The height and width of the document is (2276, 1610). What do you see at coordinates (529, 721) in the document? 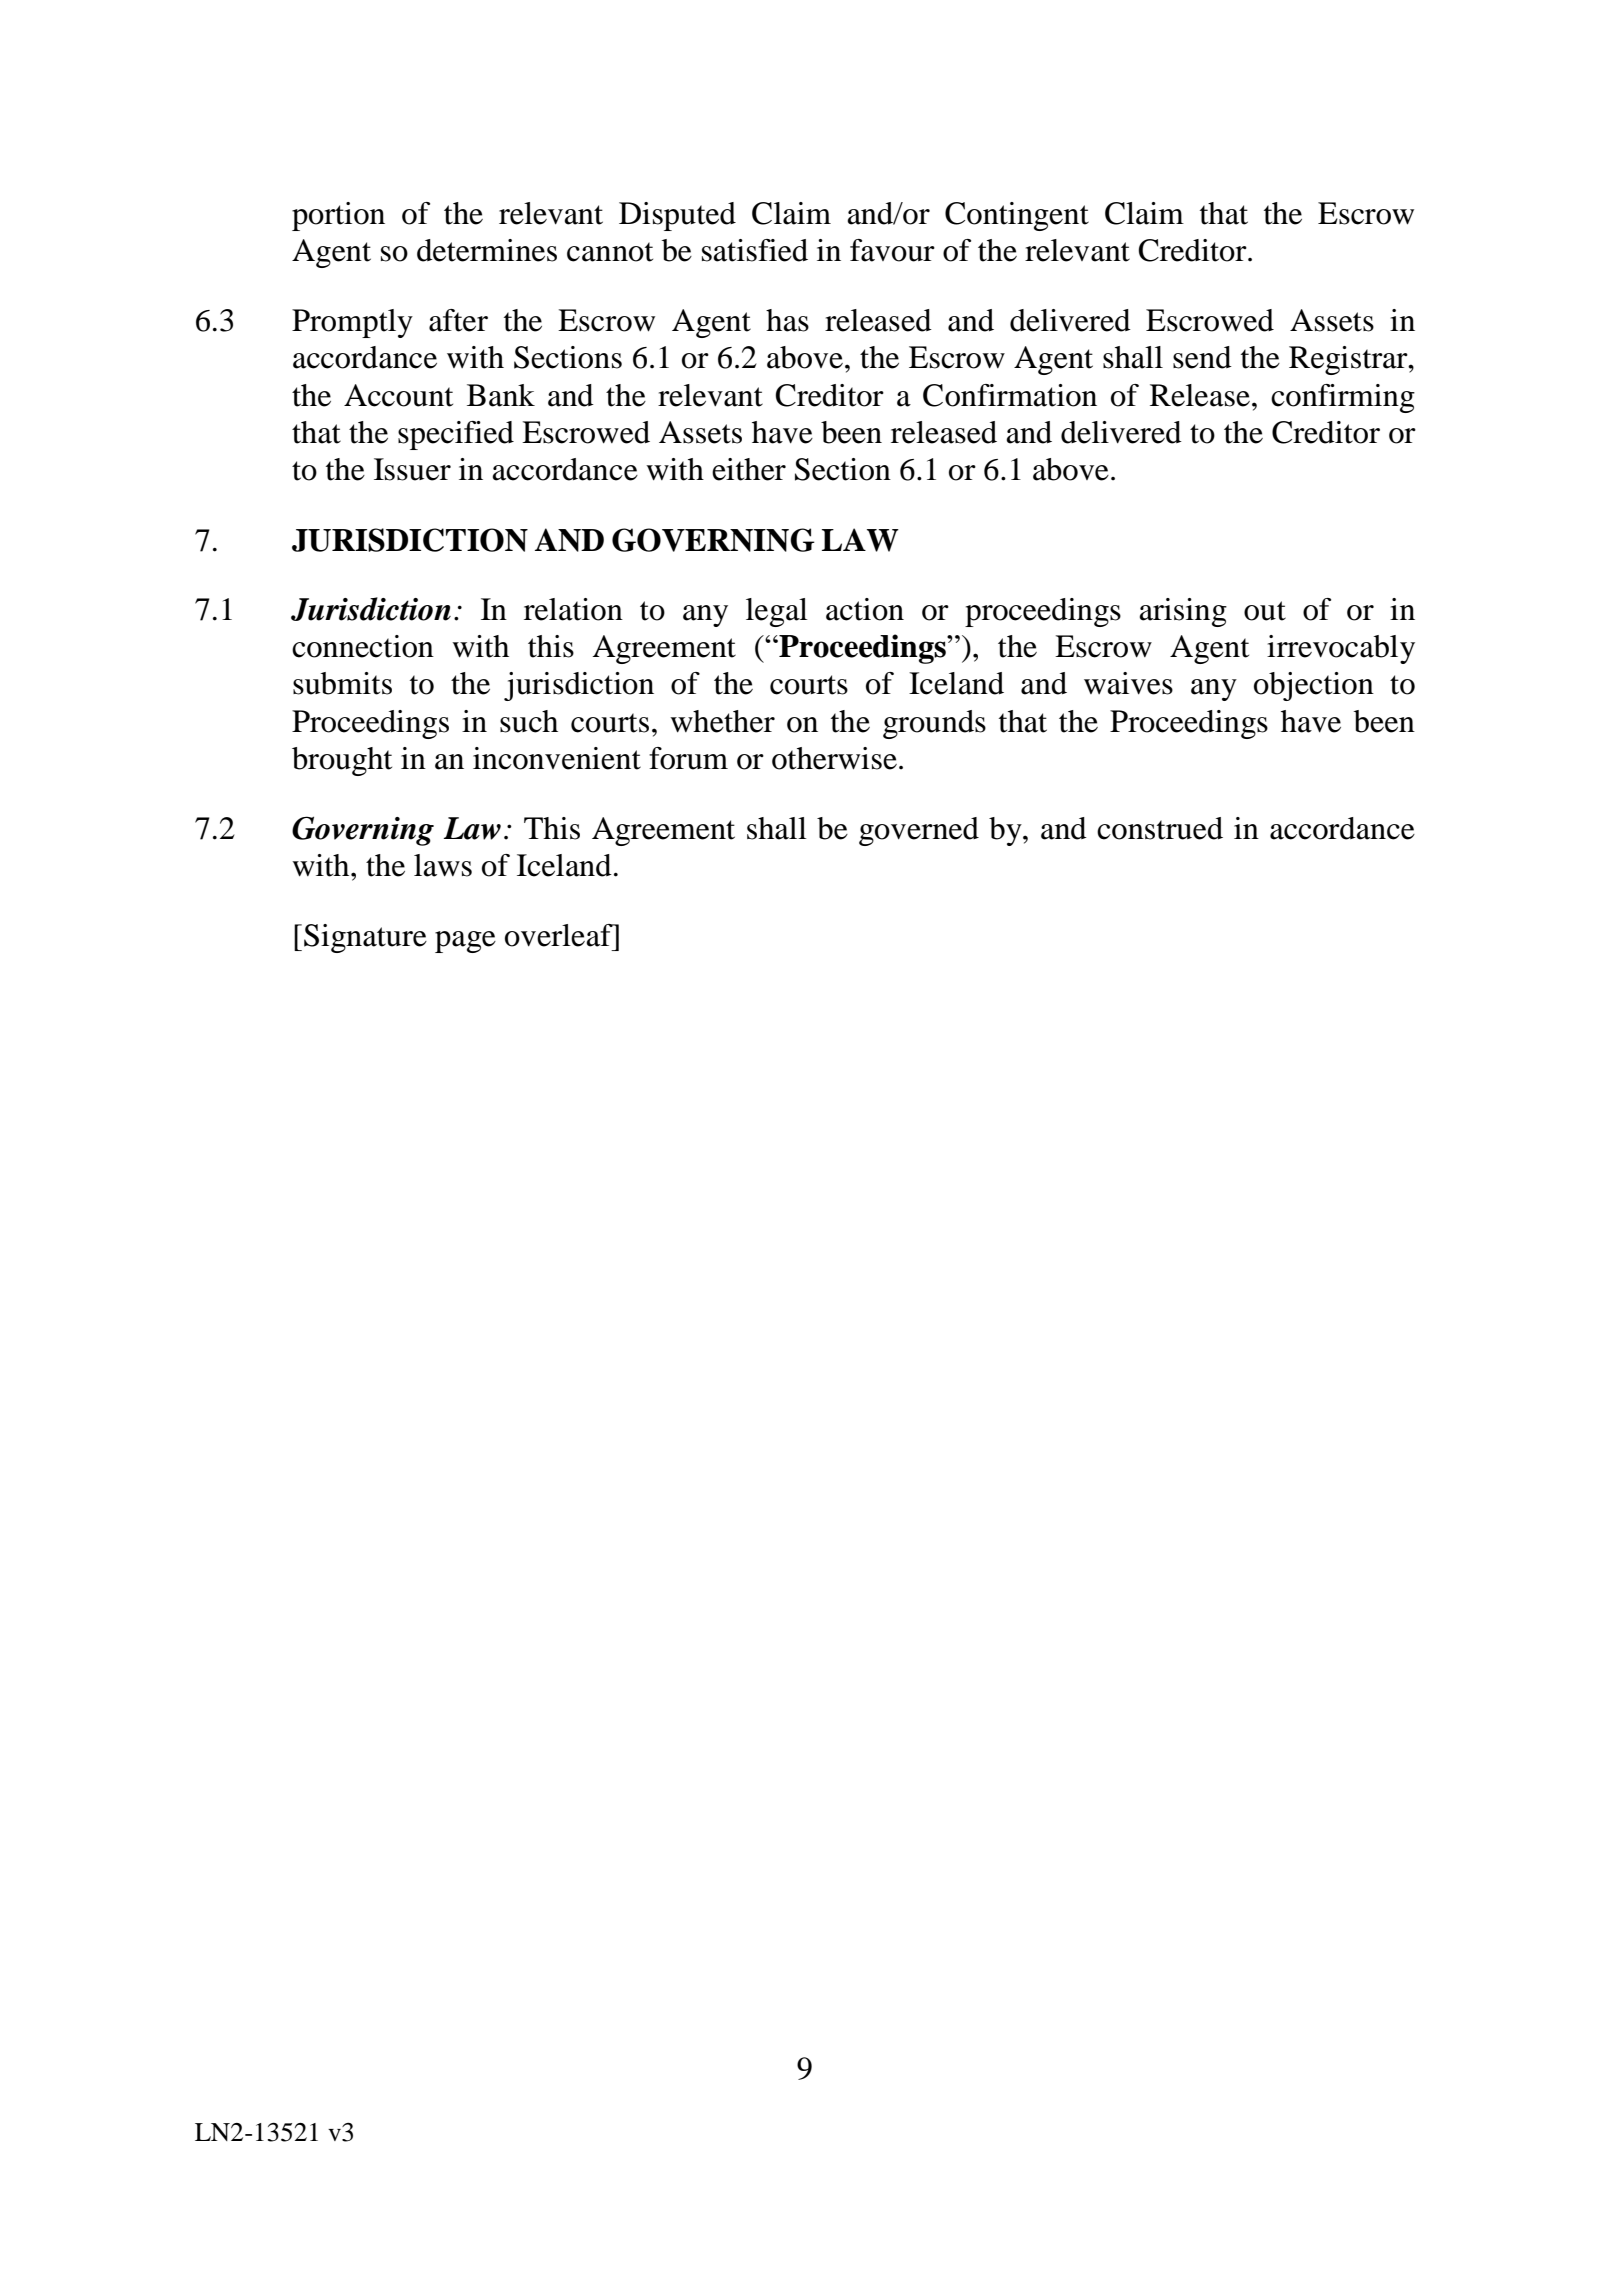
I see `such` at bounding box center [529, 721].
